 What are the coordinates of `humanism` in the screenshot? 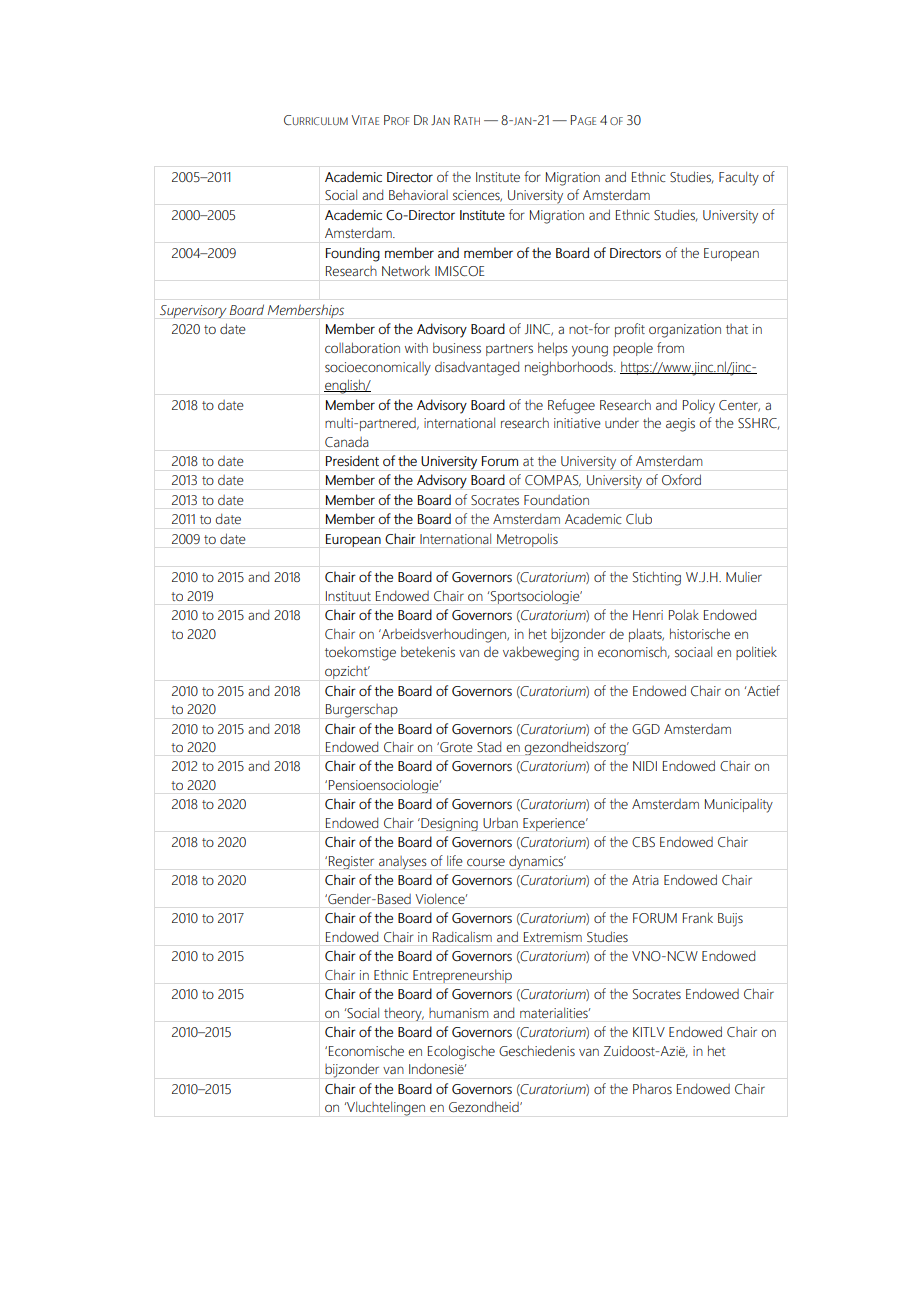 It's located at (459, 1013).
